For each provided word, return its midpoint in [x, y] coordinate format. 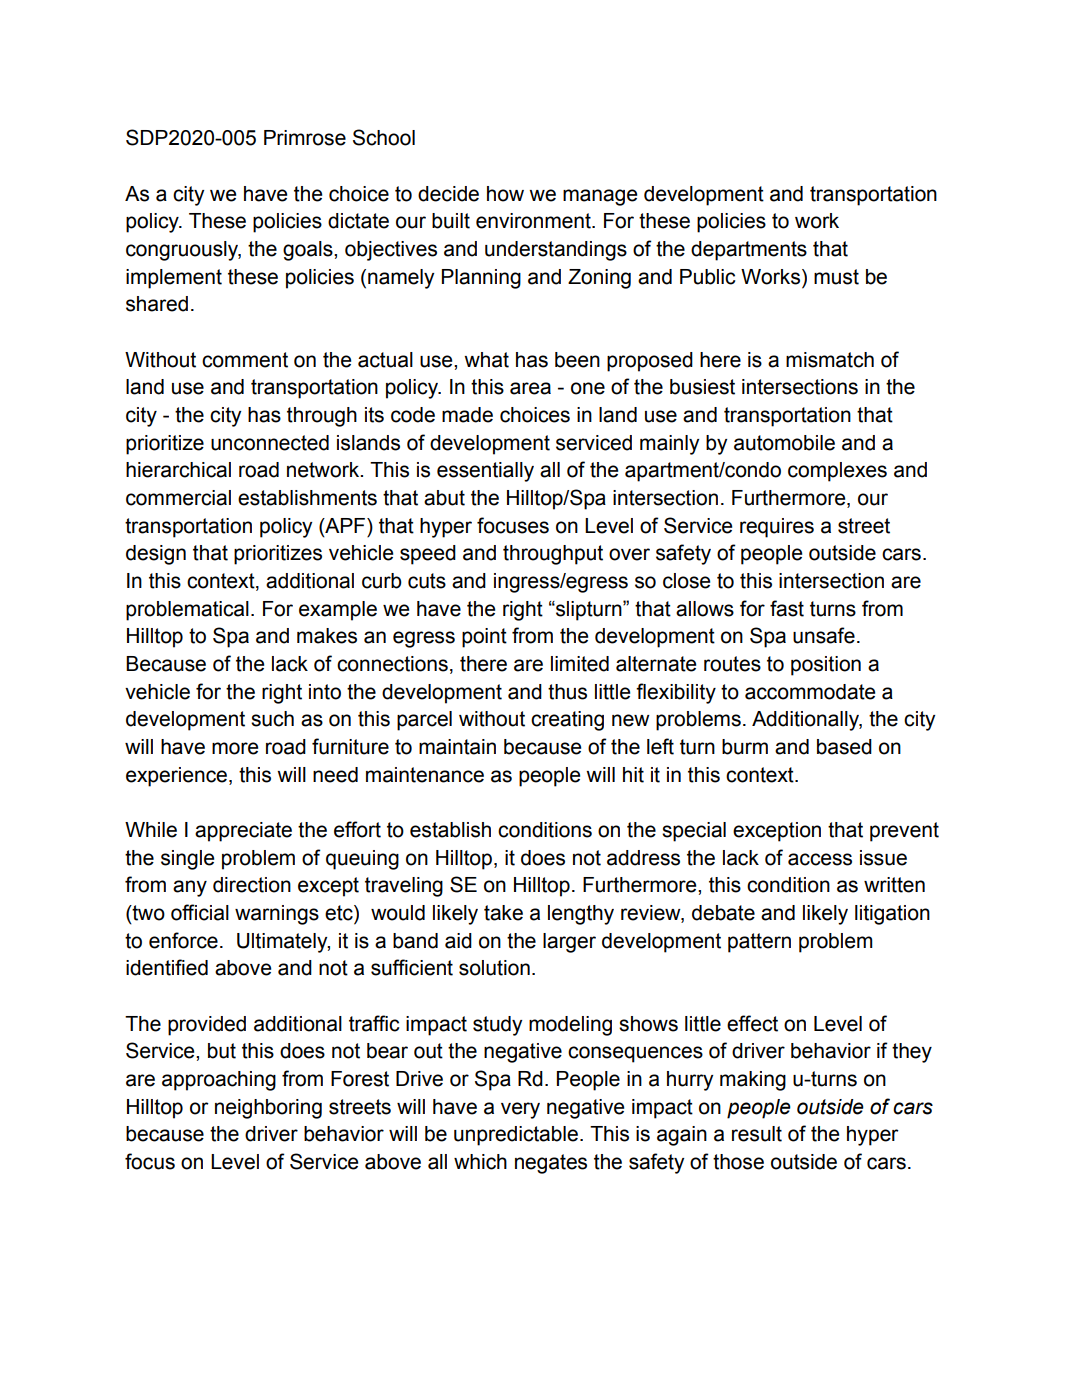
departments [749, 251]
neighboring [268, 1109]
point [484, 638]
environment [534, 221]
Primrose [305, 138]
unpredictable [516, 1136]
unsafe [824, 635]
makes [327, 636]
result [757, 1134]
